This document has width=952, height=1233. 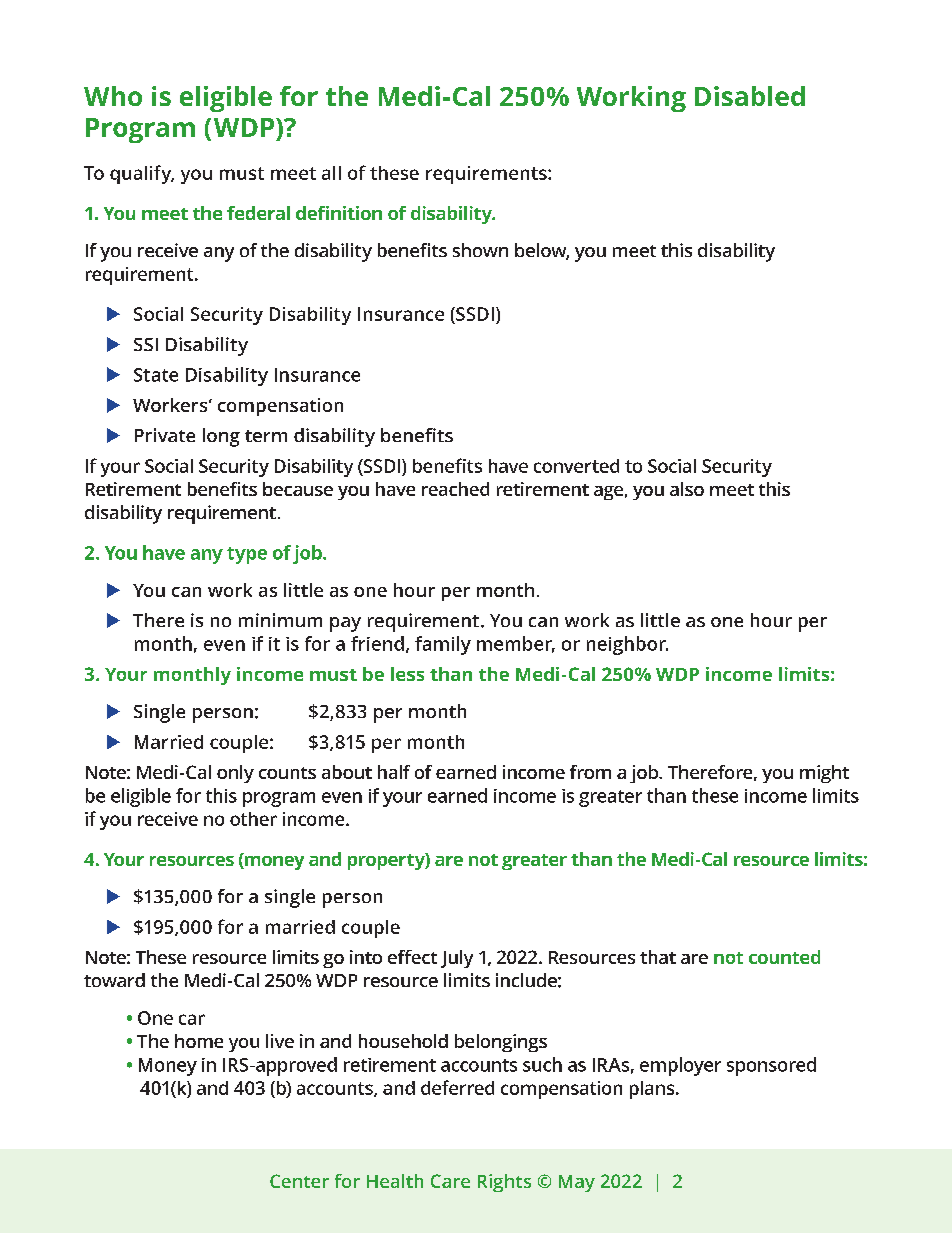 What do you see at coordinates (165, 435) in the document?
I see `Private` at bounding box center [165, 435].
